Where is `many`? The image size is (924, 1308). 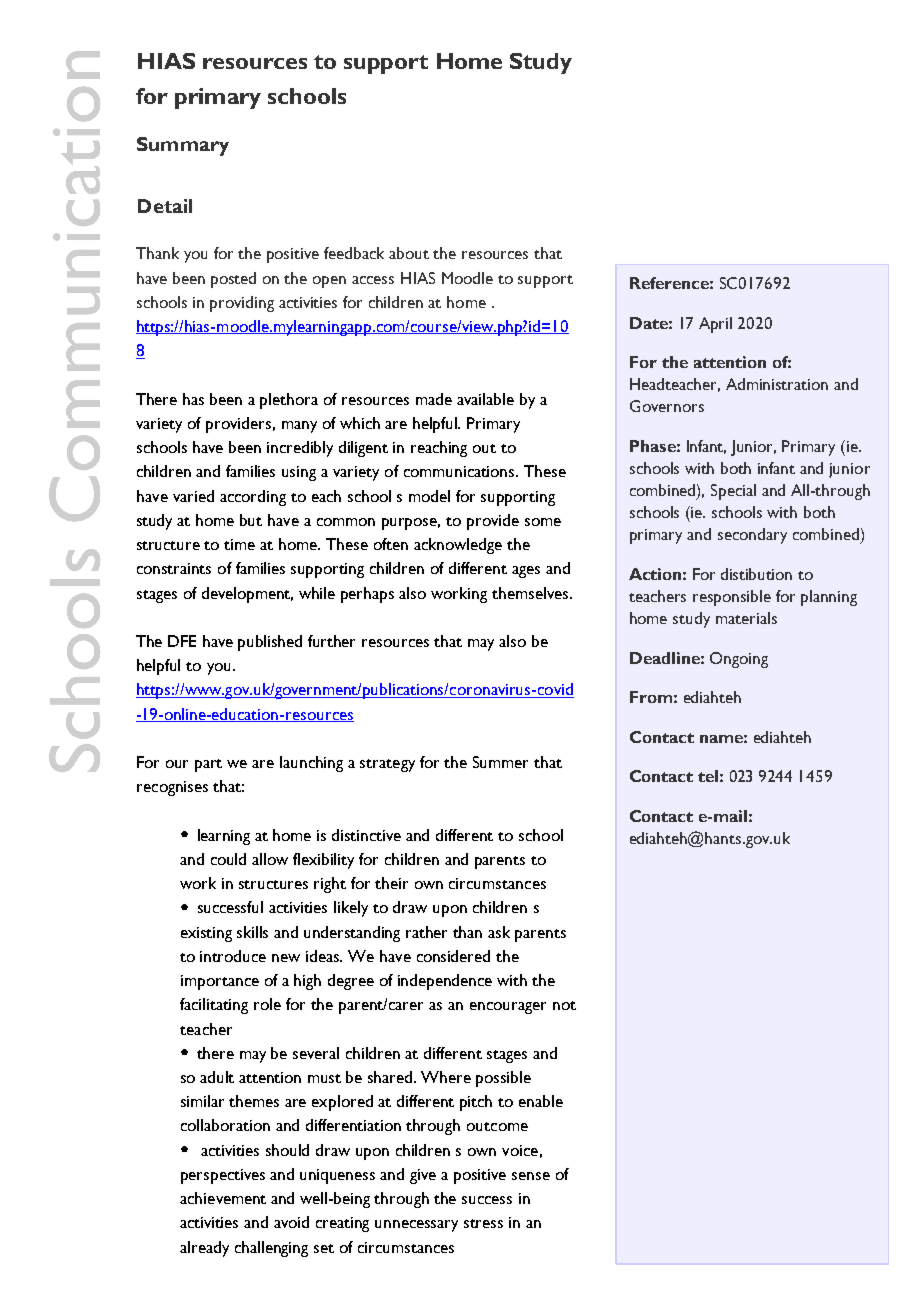 many is located at coordinates (299, 427).
